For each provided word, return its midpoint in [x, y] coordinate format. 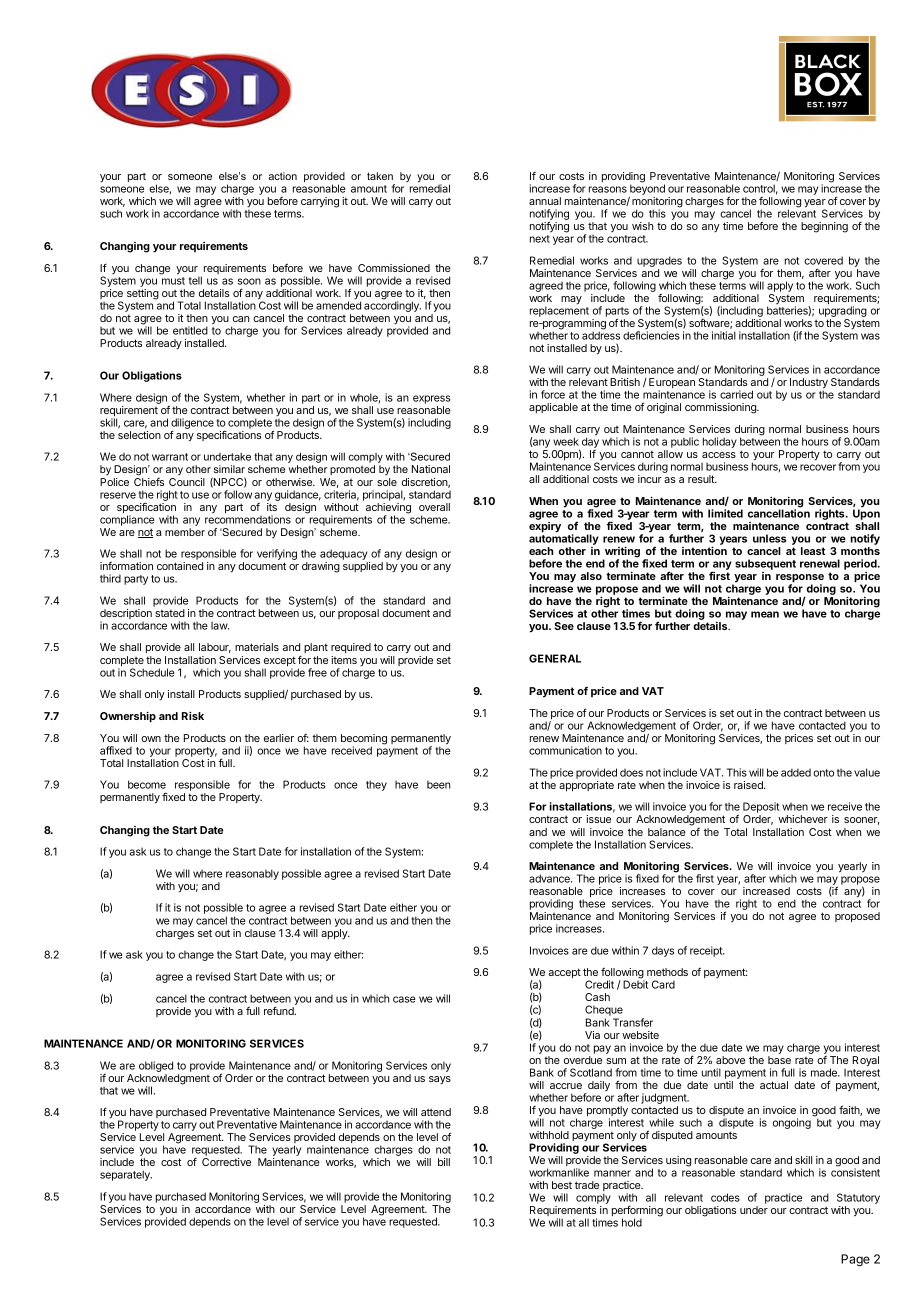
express [432, 399]
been [438, 784]
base [779, 1060]
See [564, 626]
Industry [809, 384]
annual [545, 201]
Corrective [226, 1162]
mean [765, 614]
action [282, 176]
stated [170, 613]
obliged [156, 1066]
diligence [192, 424]
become [147, 784]
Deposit [761, 809]
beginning [824, 227]
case [404, 999]
